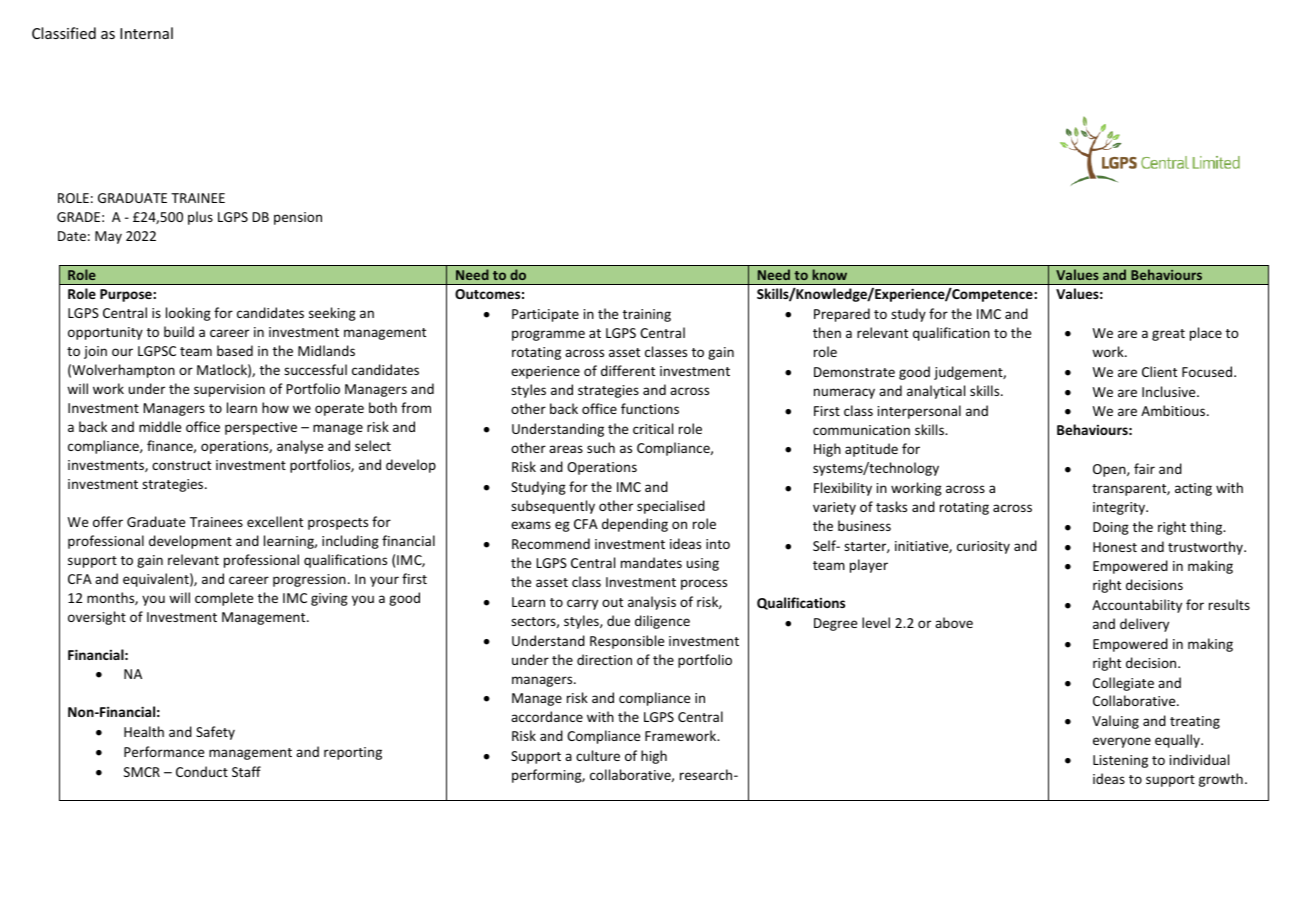 The width and height of the screenshot is (1308, 924). Describe the element at coordinates (1168, 335) in the screenshot. I see `great` at that location.
